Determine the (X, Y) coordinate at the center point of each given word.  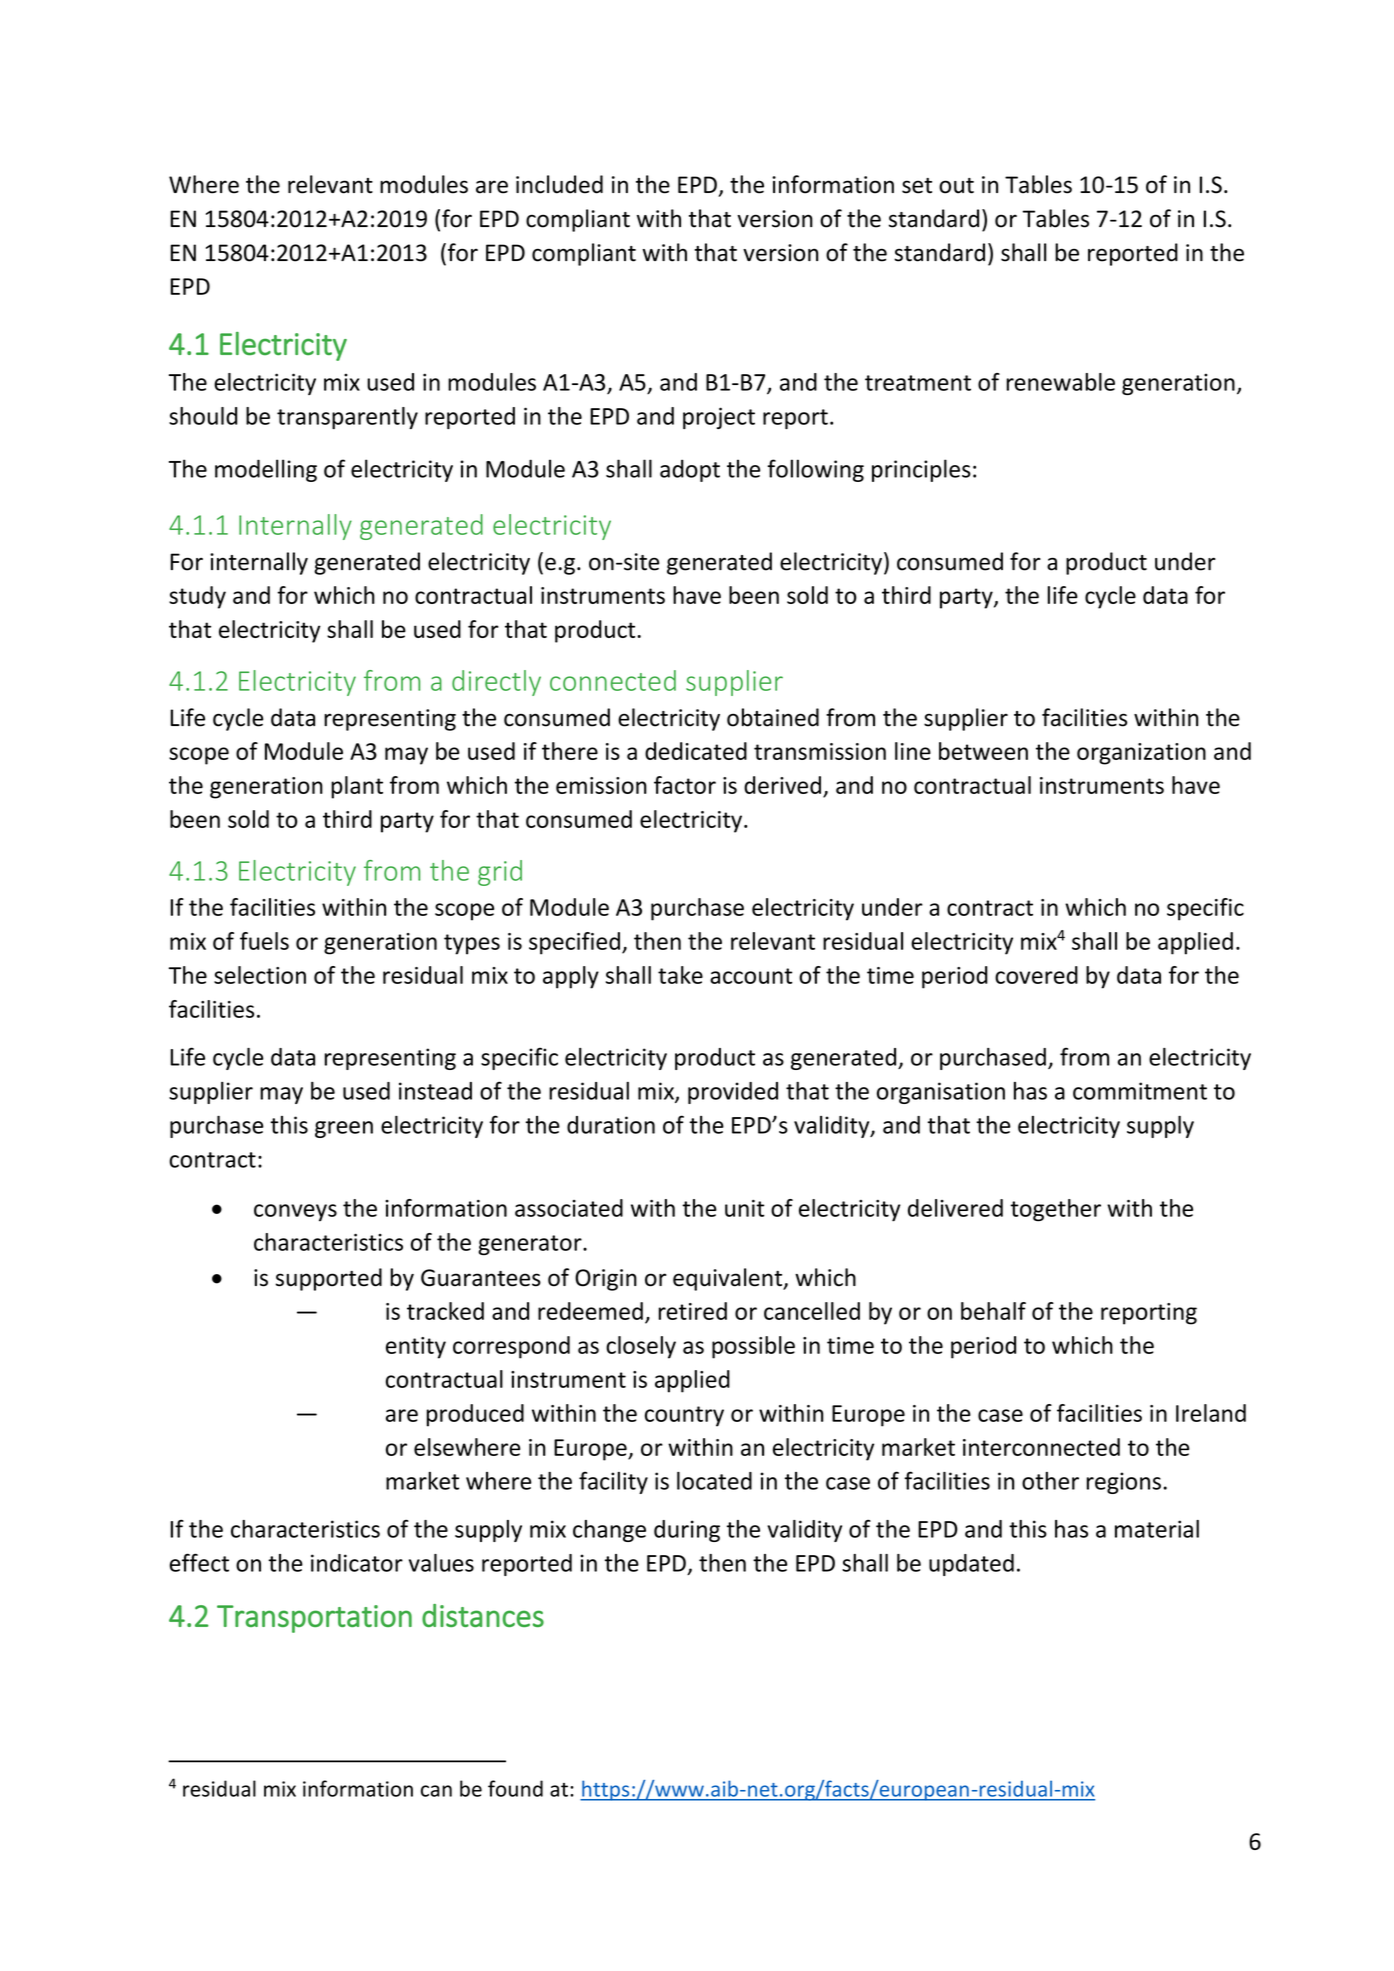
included (559, 184)
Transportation (314, 1619)
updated (971, 1565)
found (515, 1788)
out (956, 186)
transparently (347, 418)
